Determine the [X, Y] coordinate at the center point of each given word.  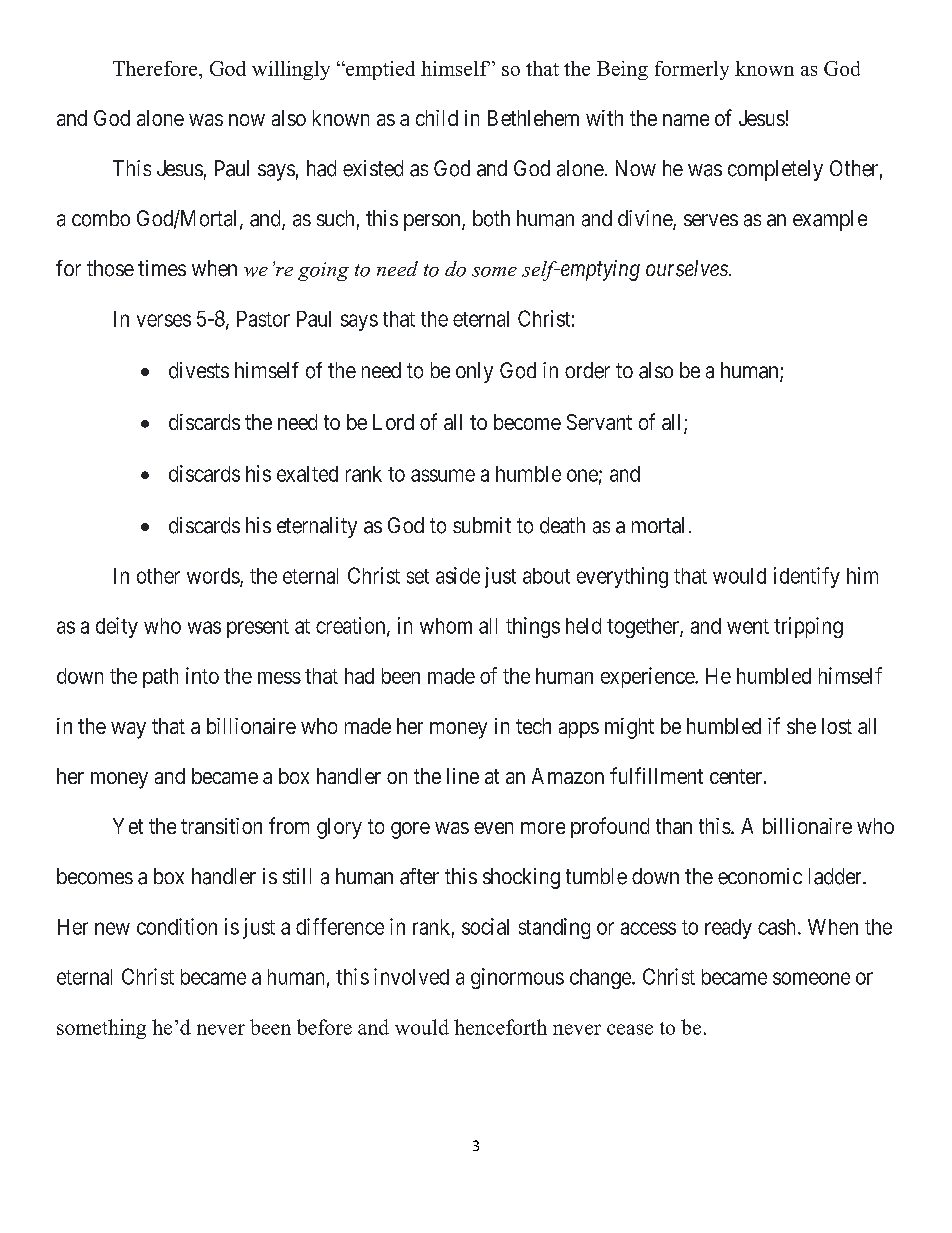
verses [164, 320]
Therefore [156, 68]
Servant [599, 422]
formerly [692, 70]
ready [728, 929]
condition [177, 926]
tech [533, 726]
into [202, 675]
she [801, 726]
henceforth [500, 1027]
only [474, 372]
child [437, 118]
